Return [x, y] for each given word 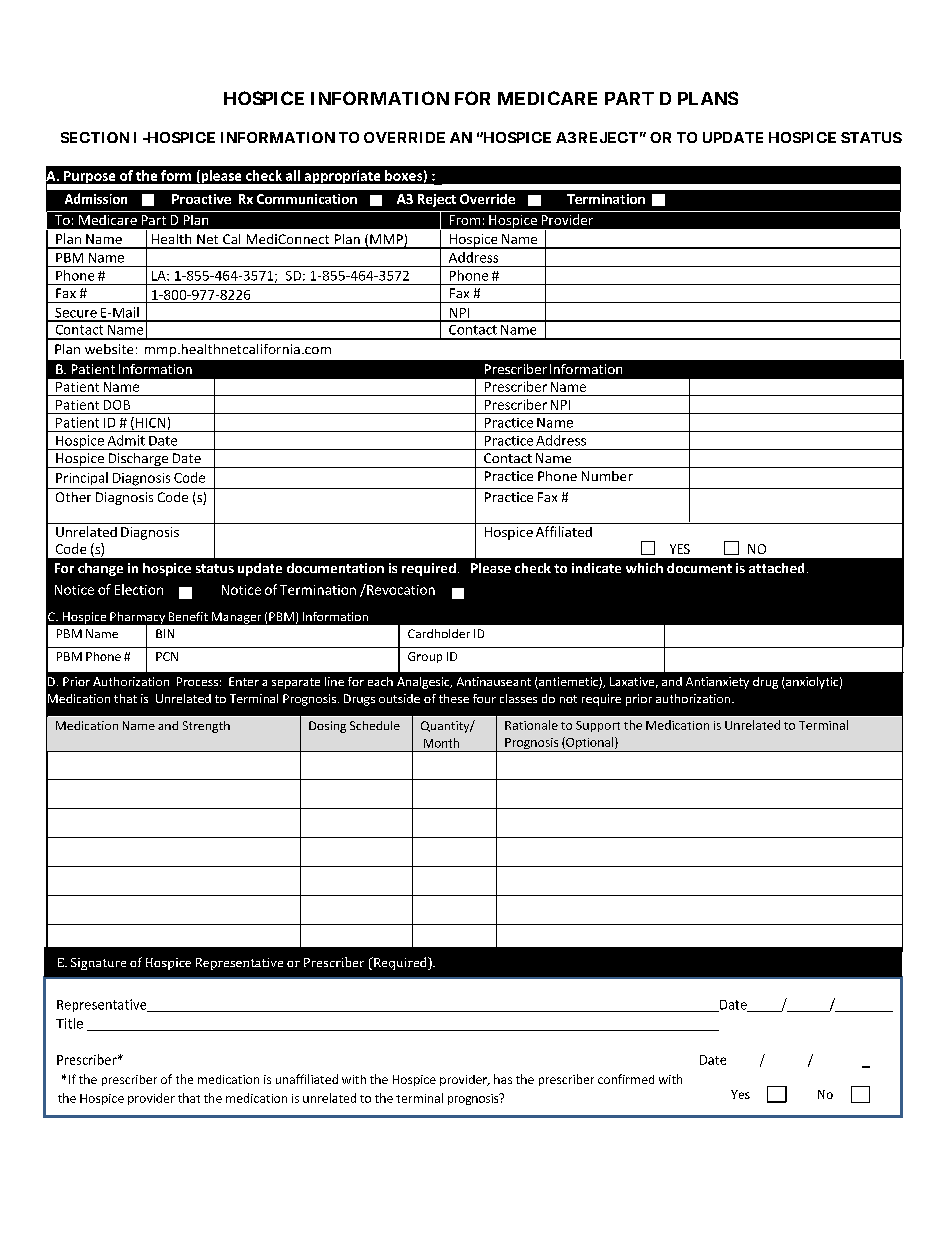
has [503, 1079]
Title [69, 1023]
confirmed [626, 1079]
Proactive [201, 199]
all [293, 175]
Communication [307, 199]
